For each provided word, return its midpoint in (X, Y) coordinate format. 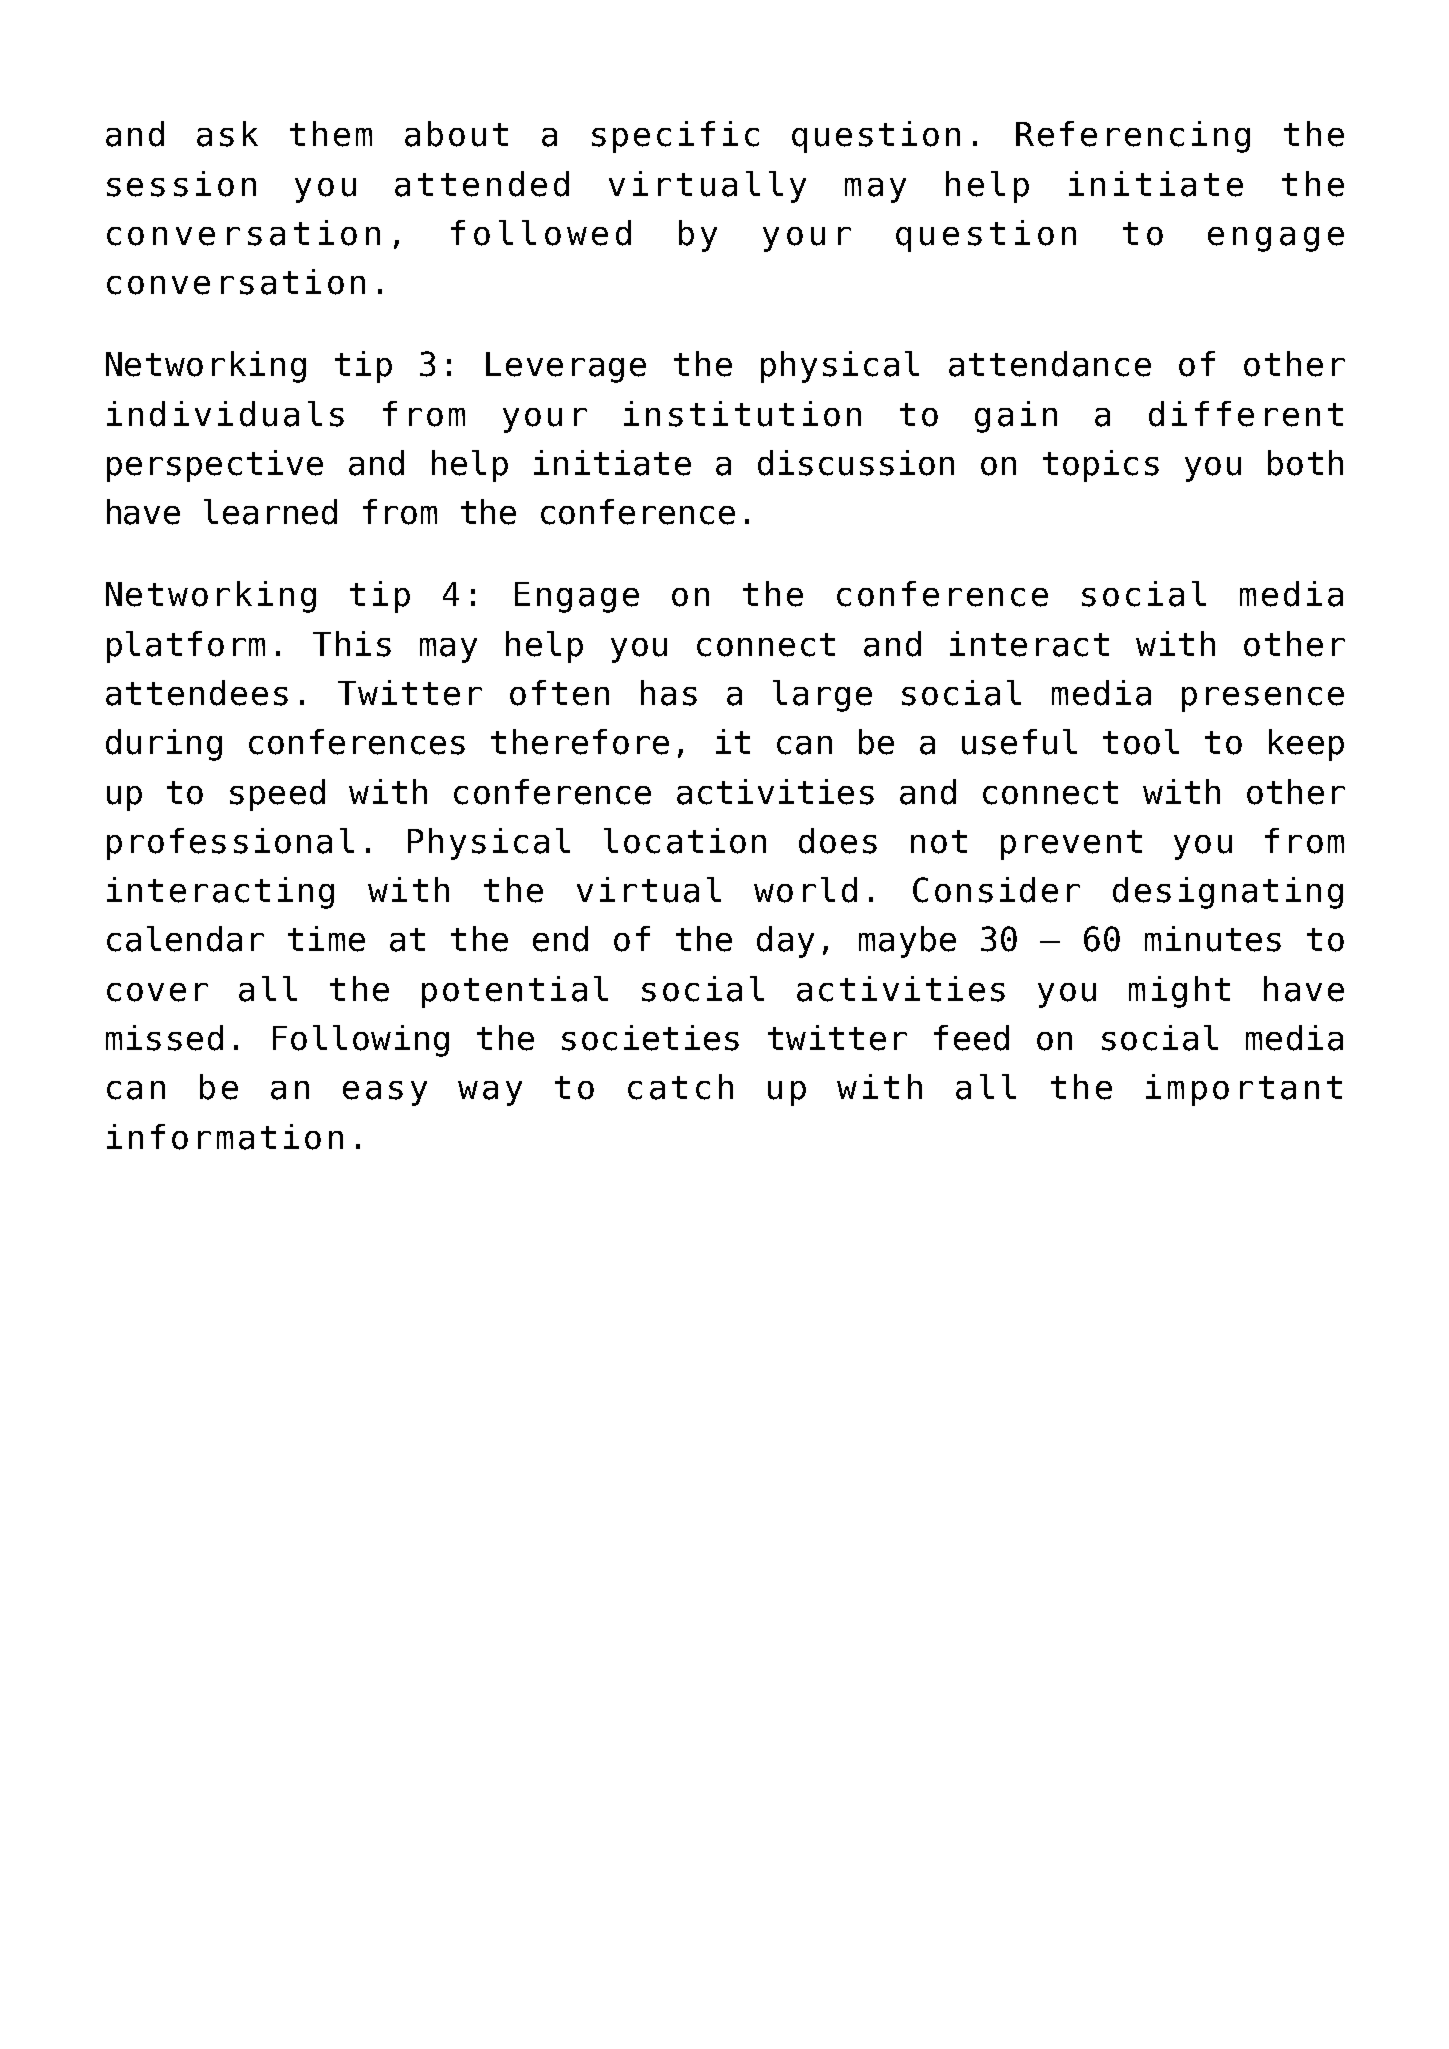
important (1244, 1090)
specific (675, 137)
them (331, 134)
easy (385, 1093)
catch (680, 1087)
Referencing (1133, 137)
